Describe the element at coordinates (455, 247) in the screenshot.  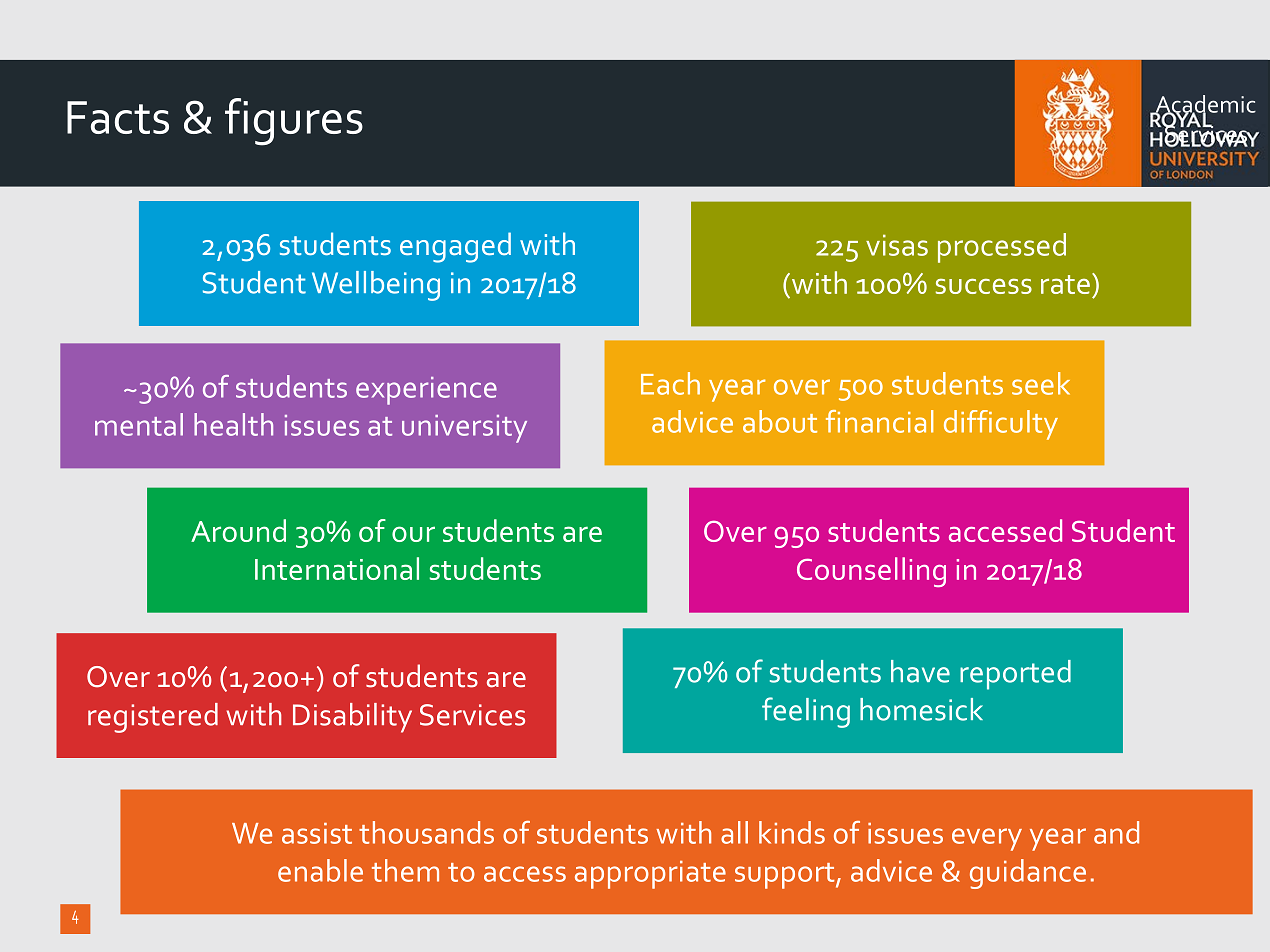
I see `engaged` at that location.
